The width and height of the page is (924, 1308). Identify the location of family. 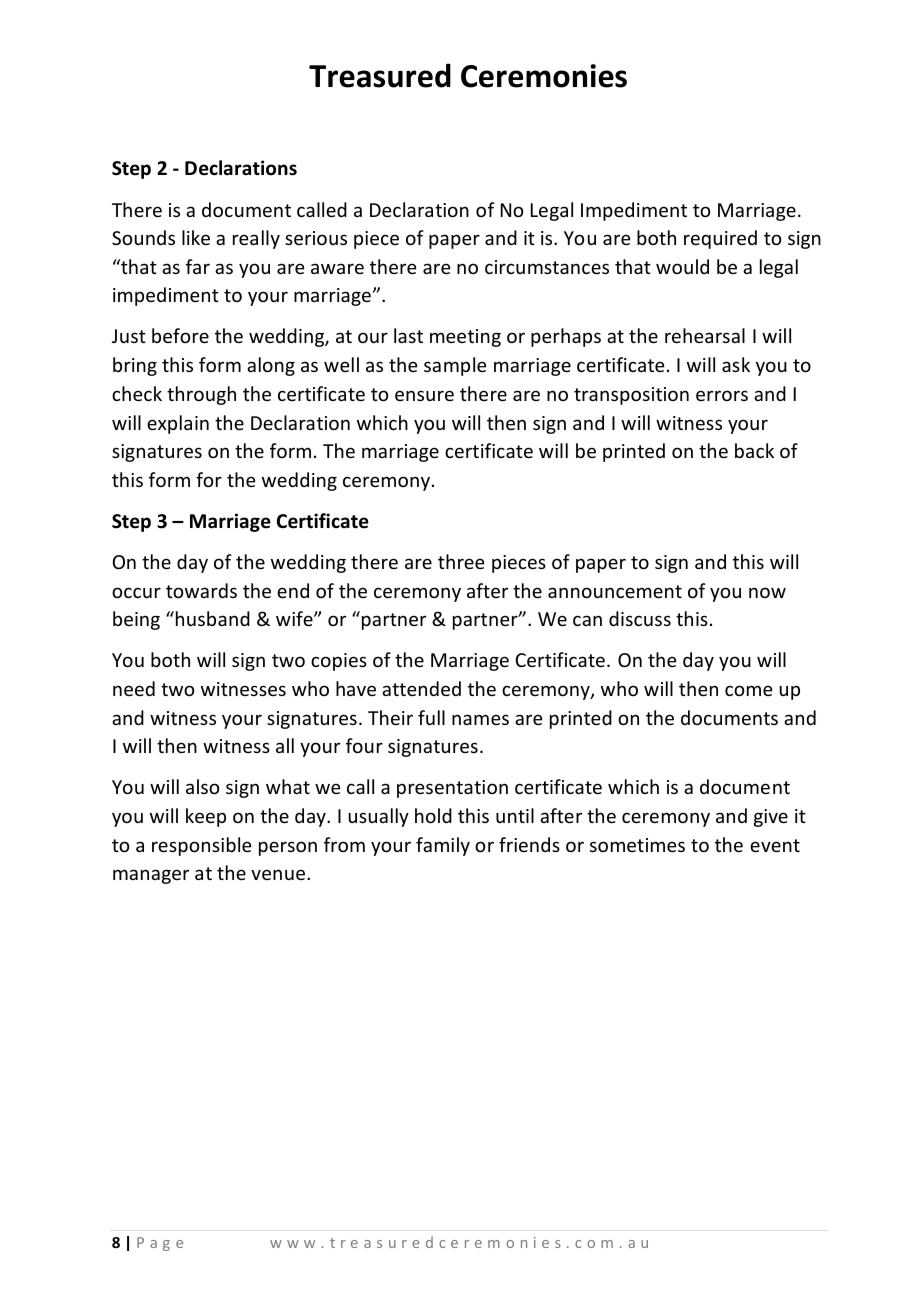
(443, 846).
